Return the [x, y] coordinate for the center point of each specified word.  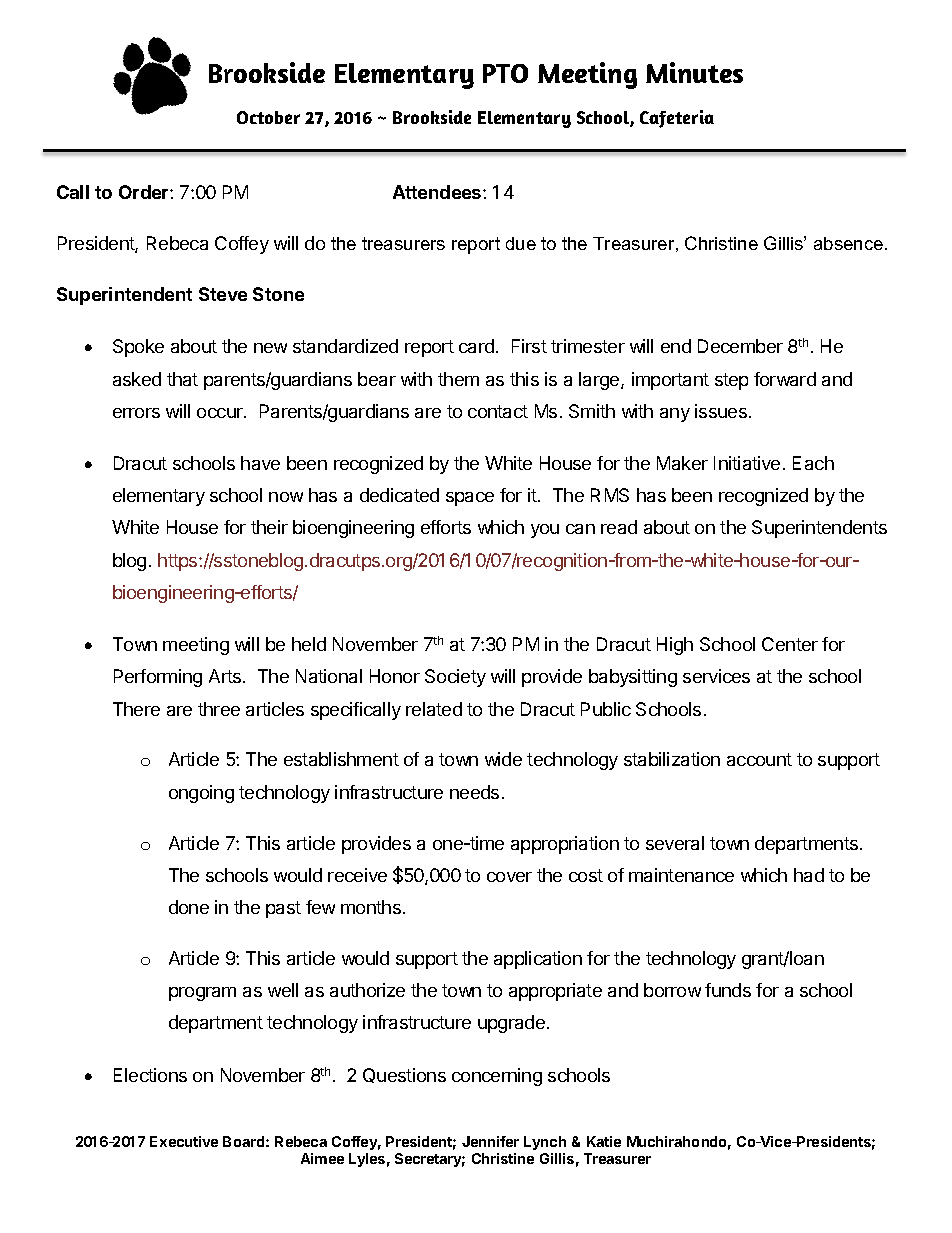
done [189, 907]
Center [790, 644]
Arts [226, 676]
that [182, 379]
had [809, 875]
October [268, 117]
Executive [184, 1141]
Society [455, 678]
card [476, 346]
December [740, 346]
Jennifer [490, 1141]
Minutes [694, 72]
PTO [505, 73]
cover [509, 877]
